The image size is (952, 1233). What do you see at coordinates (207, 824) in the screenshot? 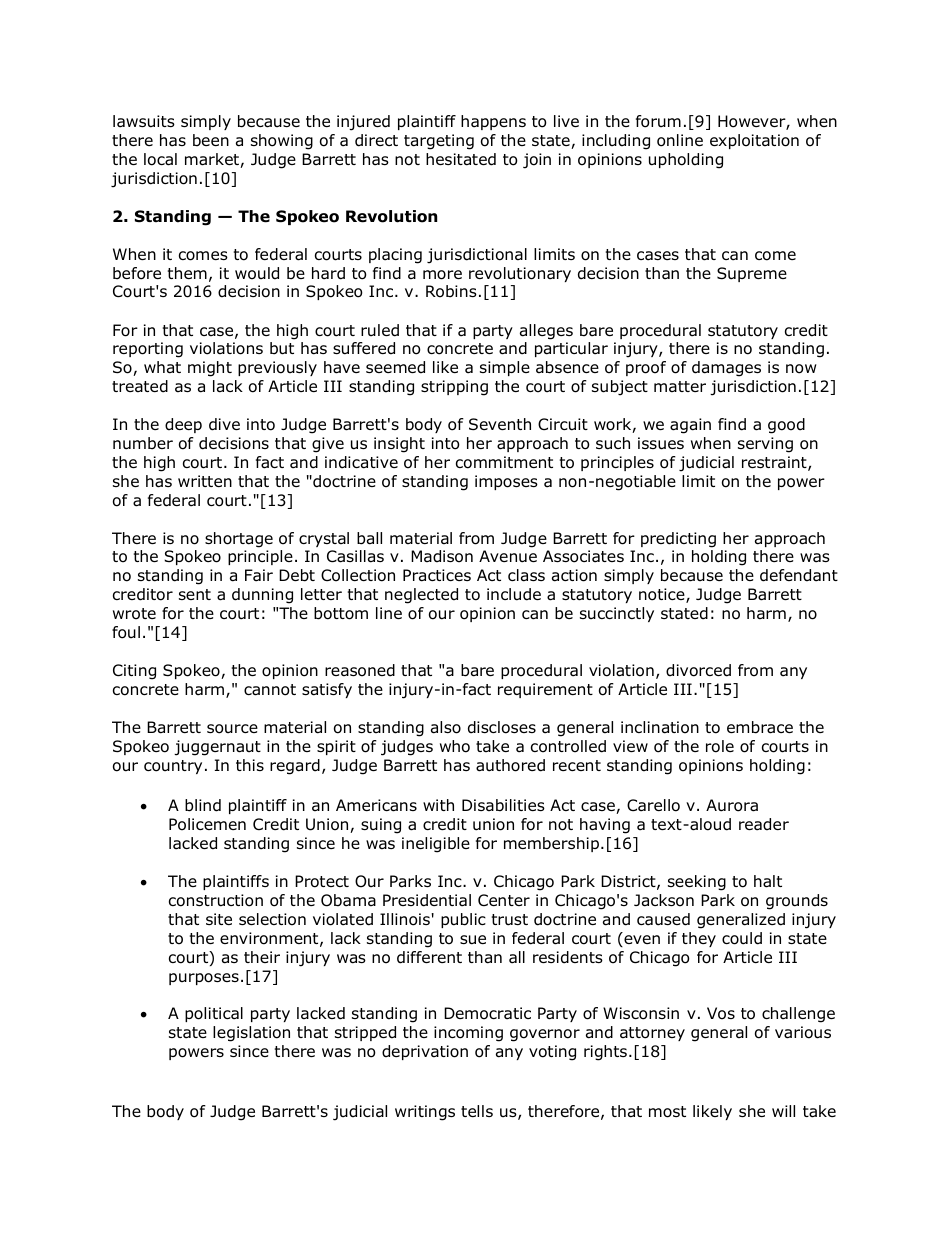
I see `Policemen` at bounding box center [207, 824].
